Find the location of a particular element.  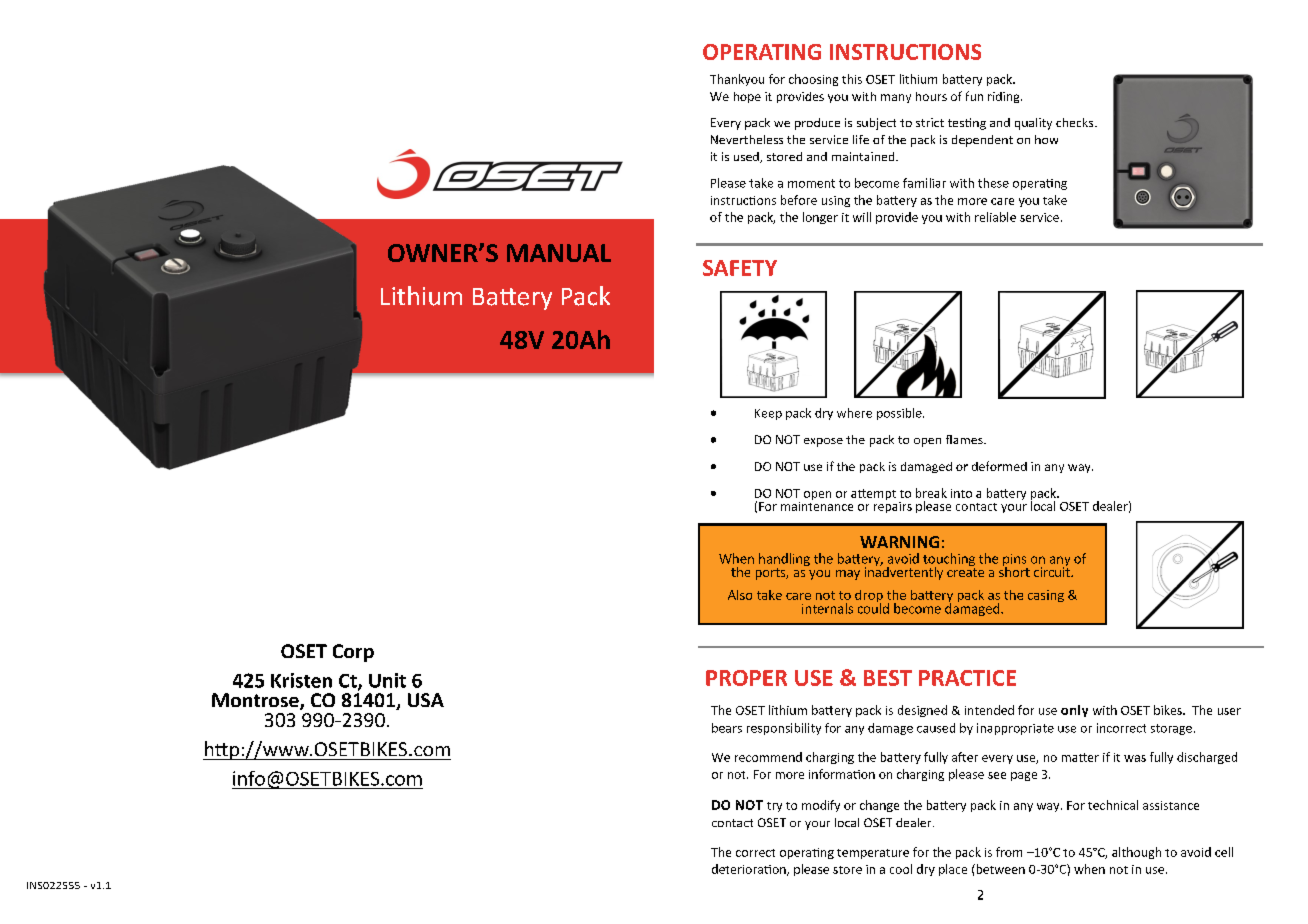

Keep is located at coordinates (768, 414).
